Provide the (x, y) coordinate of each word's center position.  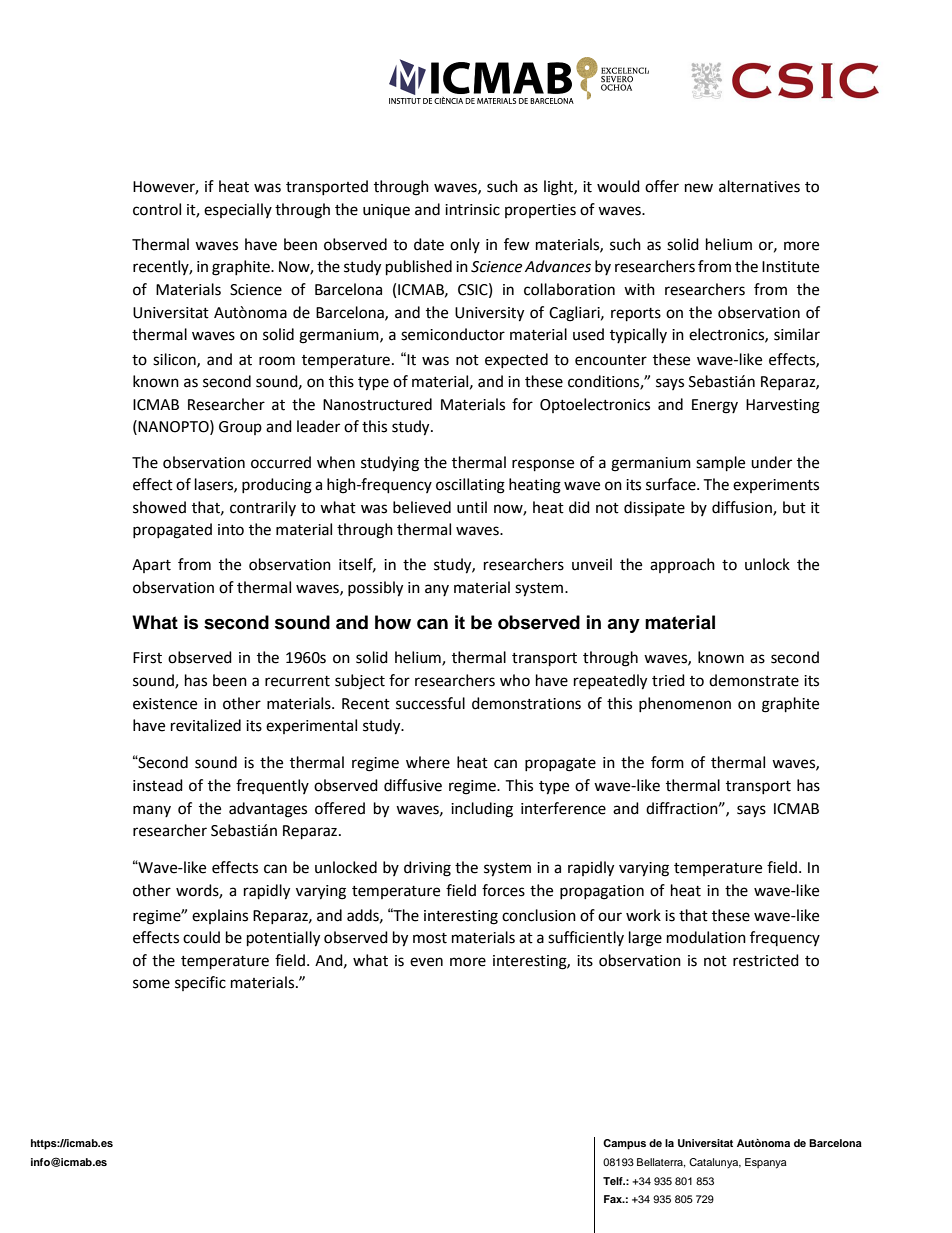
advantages (268, 810)
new (699, 188)
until (472, 507)
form (667, 762)
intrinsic (472, 210)
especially (238, 210)
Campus (624, 1144)
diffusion (743, 508)
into (231, 530)
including (482, 810)
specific (200, 983)
